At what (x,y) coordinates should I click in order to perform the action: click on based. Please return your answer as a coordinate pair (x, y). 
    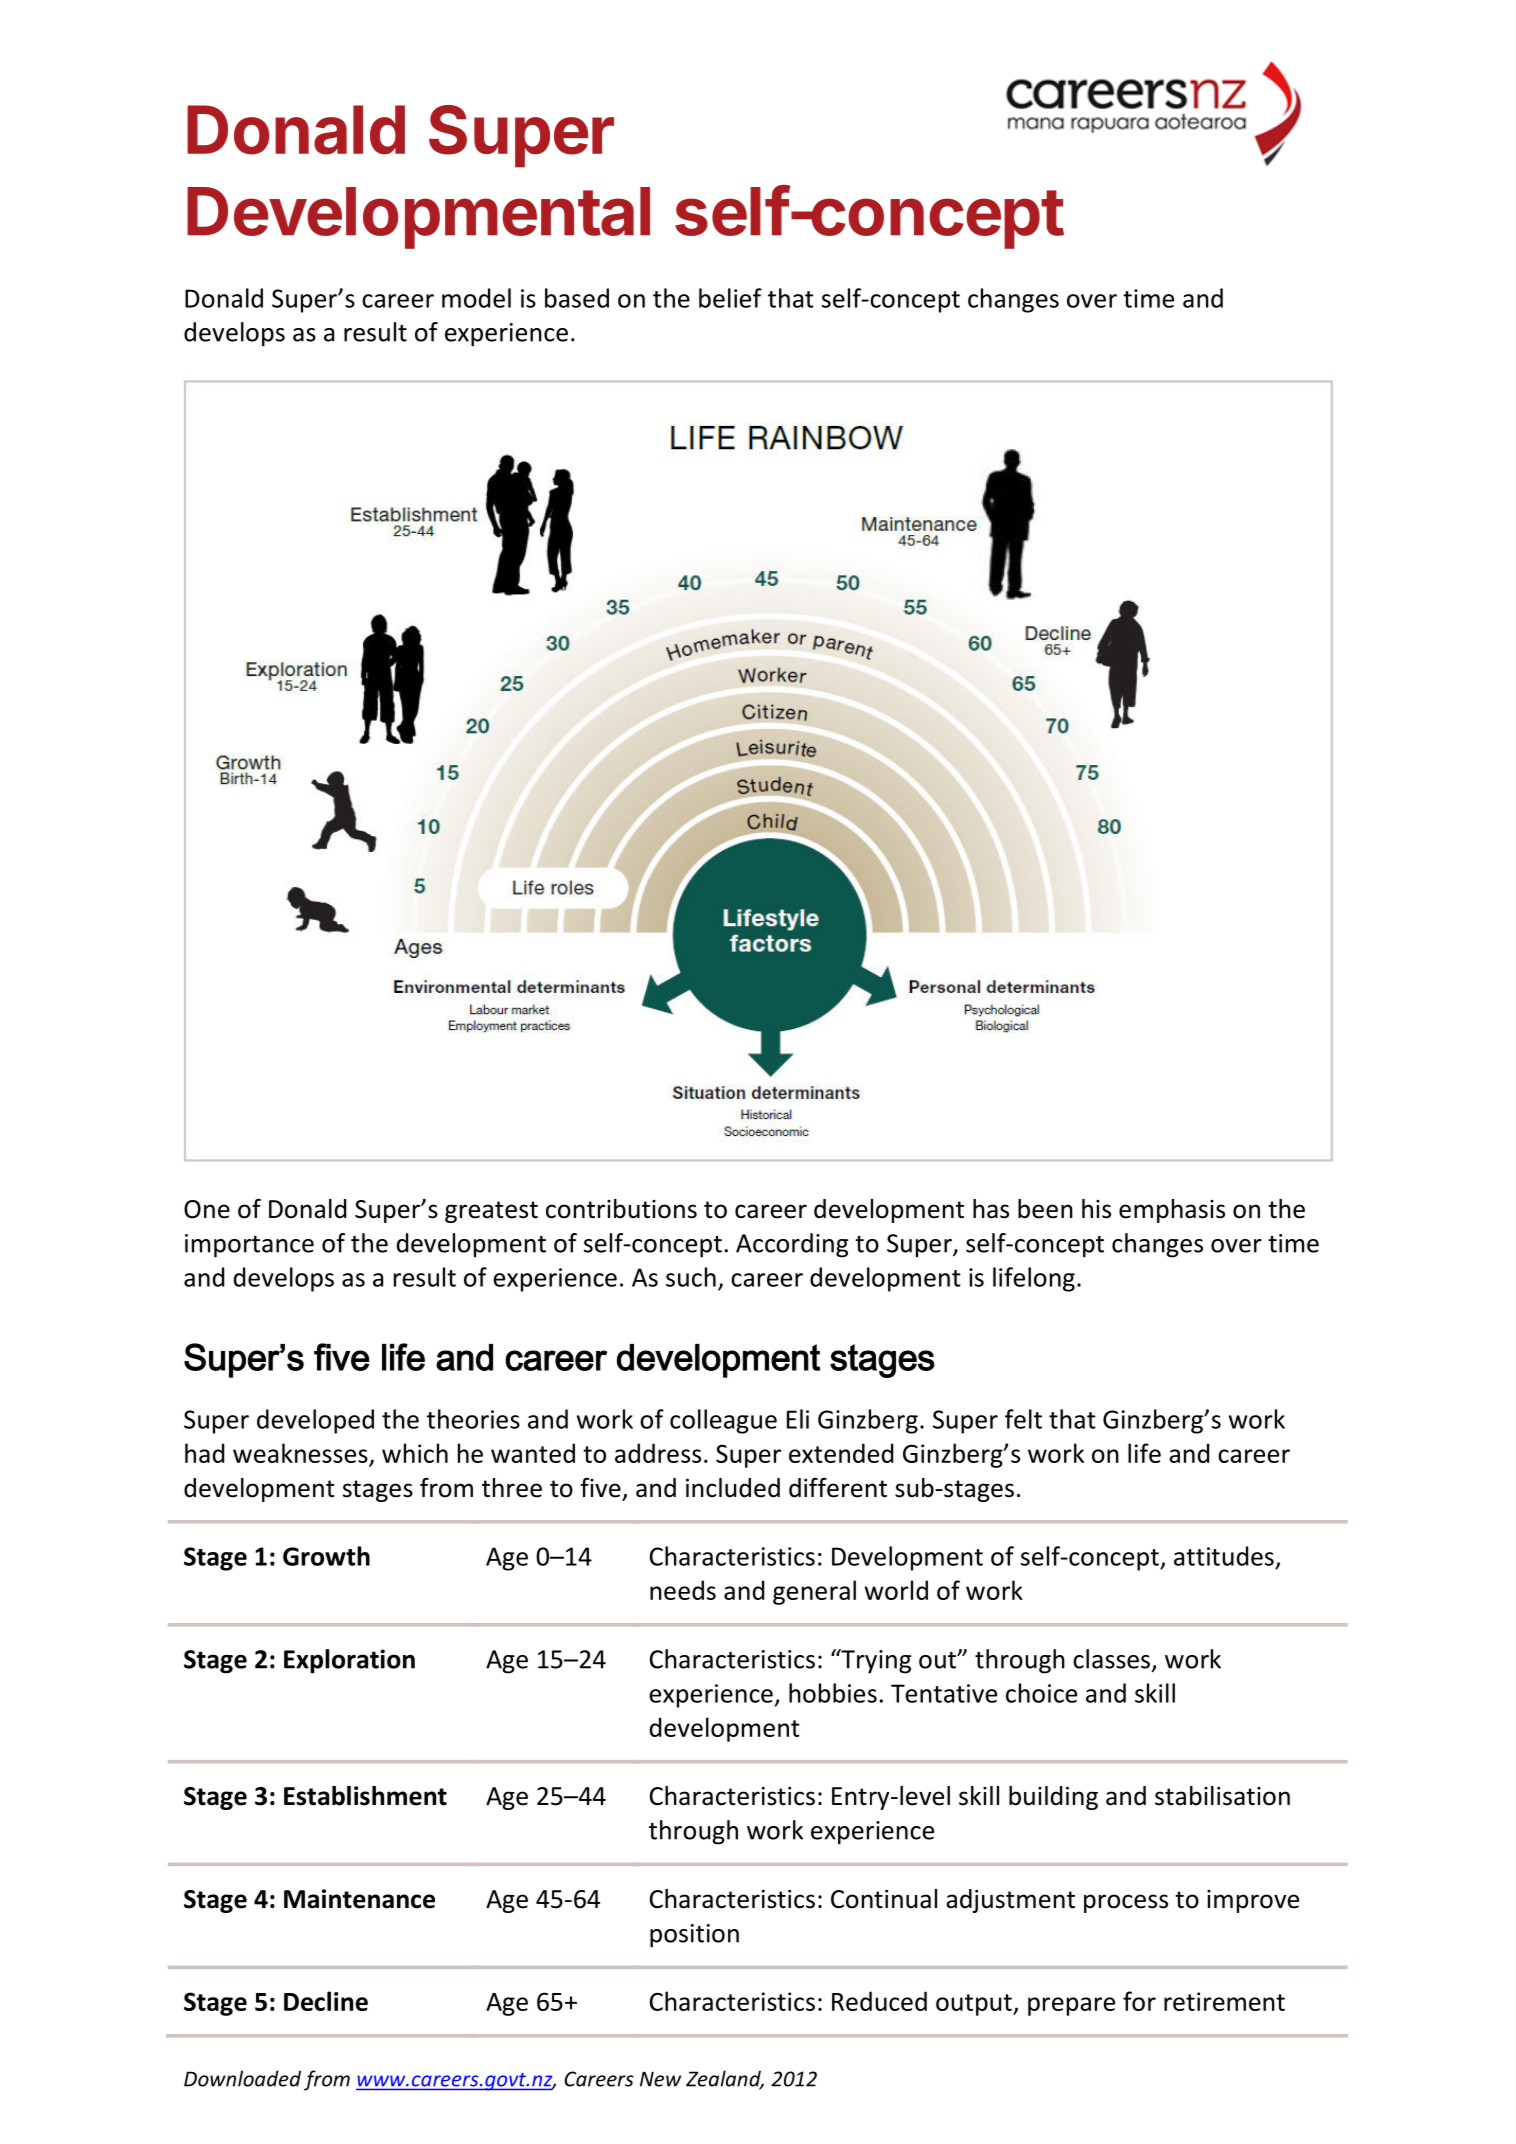
    Looking at the image, I should click on (577, 298).
